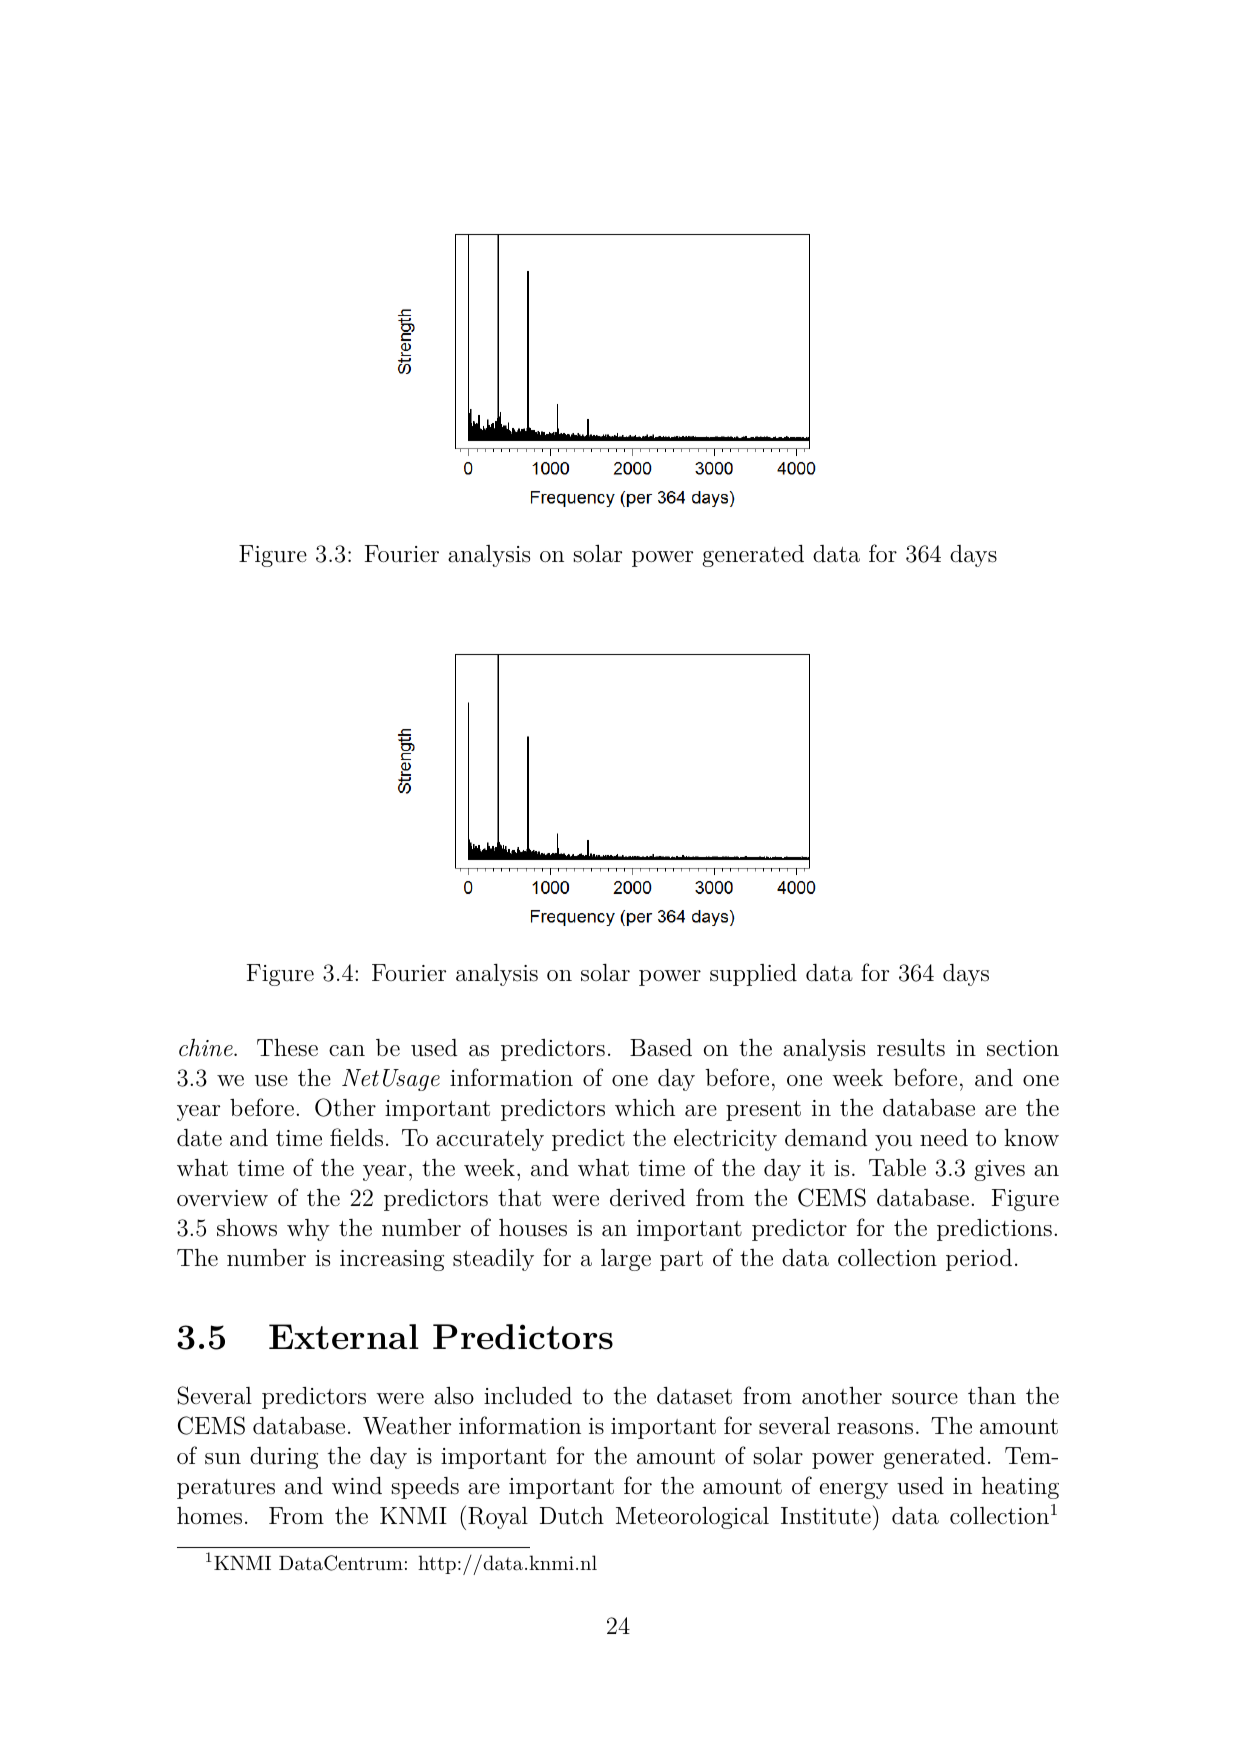  What do you see at coordinates (911, 1048) in the screenshot?
I see `results` at bounding box center [911, 1048].
